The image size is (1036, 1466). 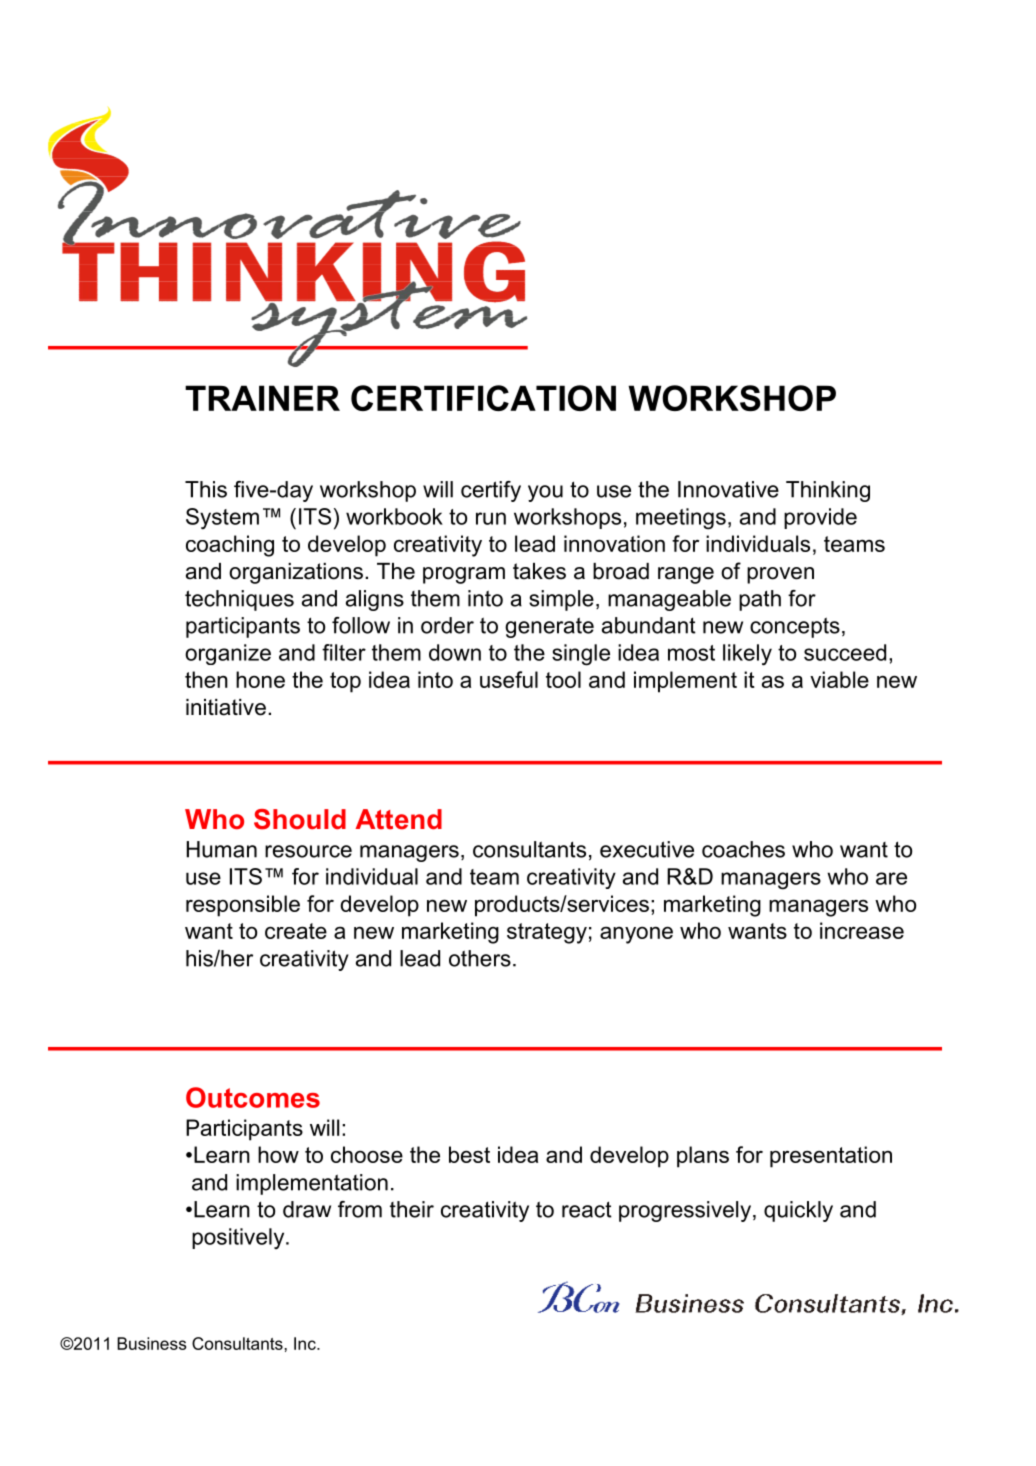 What do you see at coordinates (828, 491) in the screenshot?
I see `Thinking` at bounding box center [828, 491].
